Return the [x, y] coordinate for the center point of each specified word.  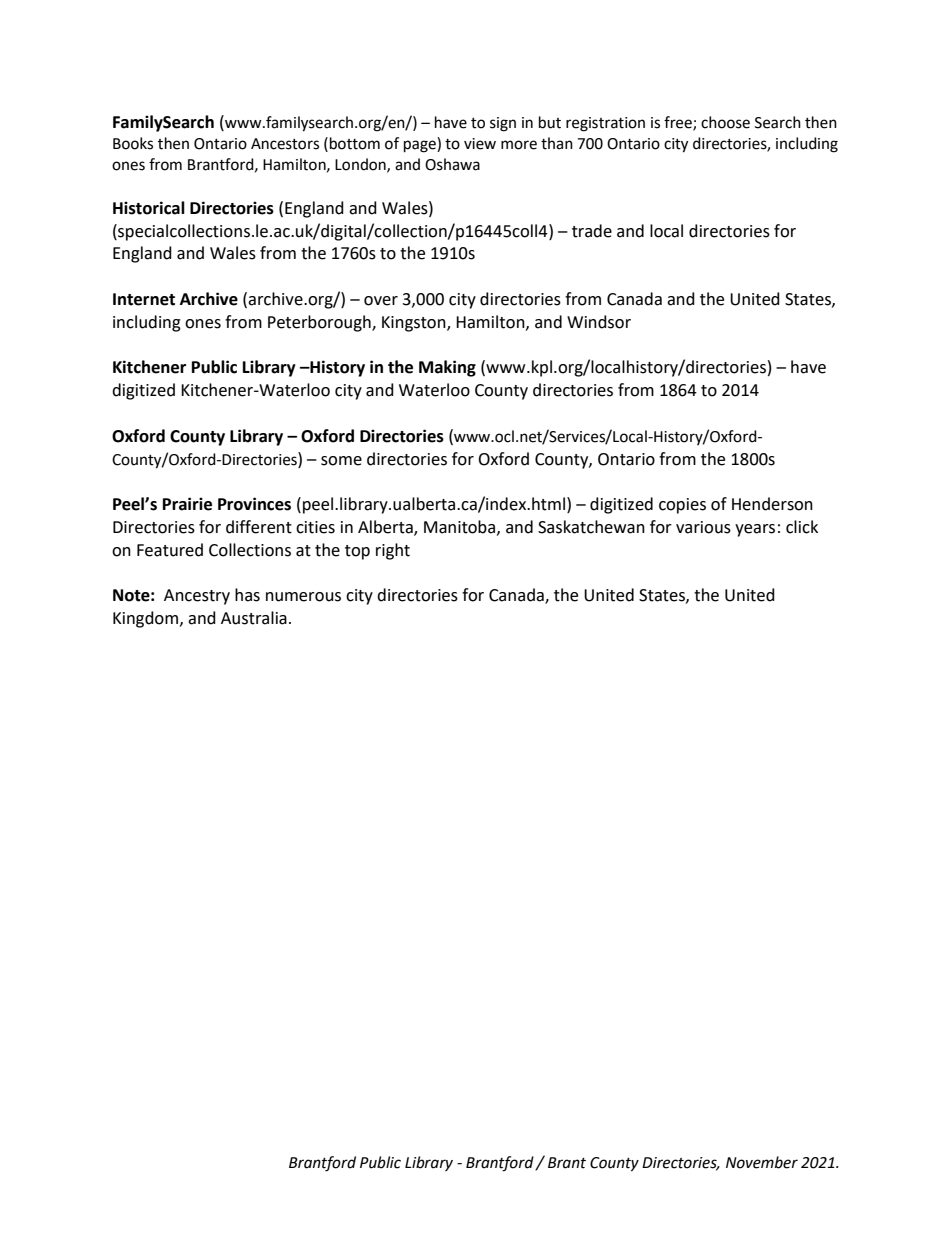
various [703, 527]
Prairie [187, 504]
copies [682, 506]
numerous [303, 597]
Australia [254, 618]
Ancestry [197, 597]
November [762, 1162]
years [755, 530]
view [480, 144]
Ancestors [285, 144]
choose [725, 122]
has [247, 595]
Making [447, 368]
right [393, 551]
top [357, 552]
